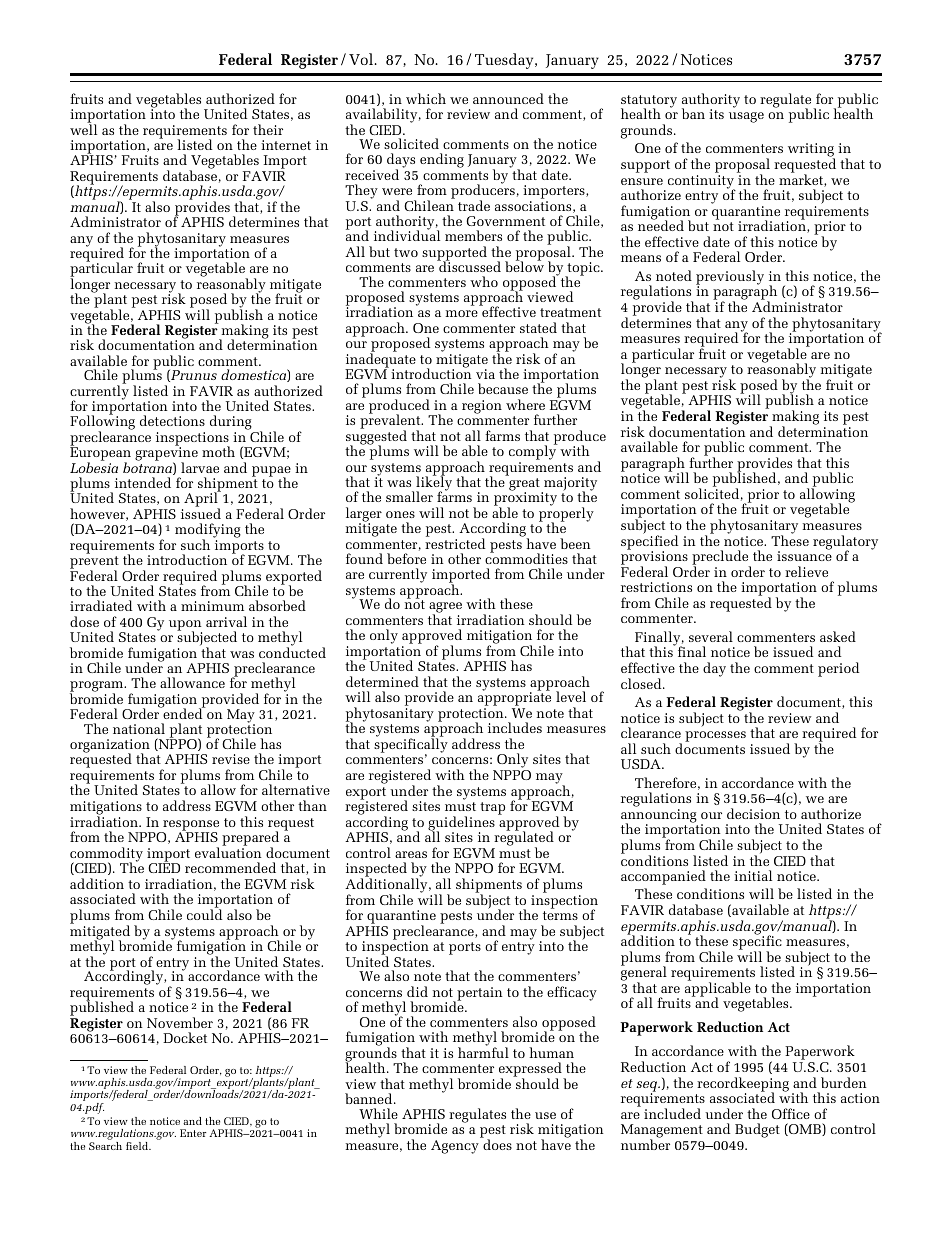  What do you see at coordinates (445, 609) in the page?
I see `agree` at bounding box center [445, 609].
